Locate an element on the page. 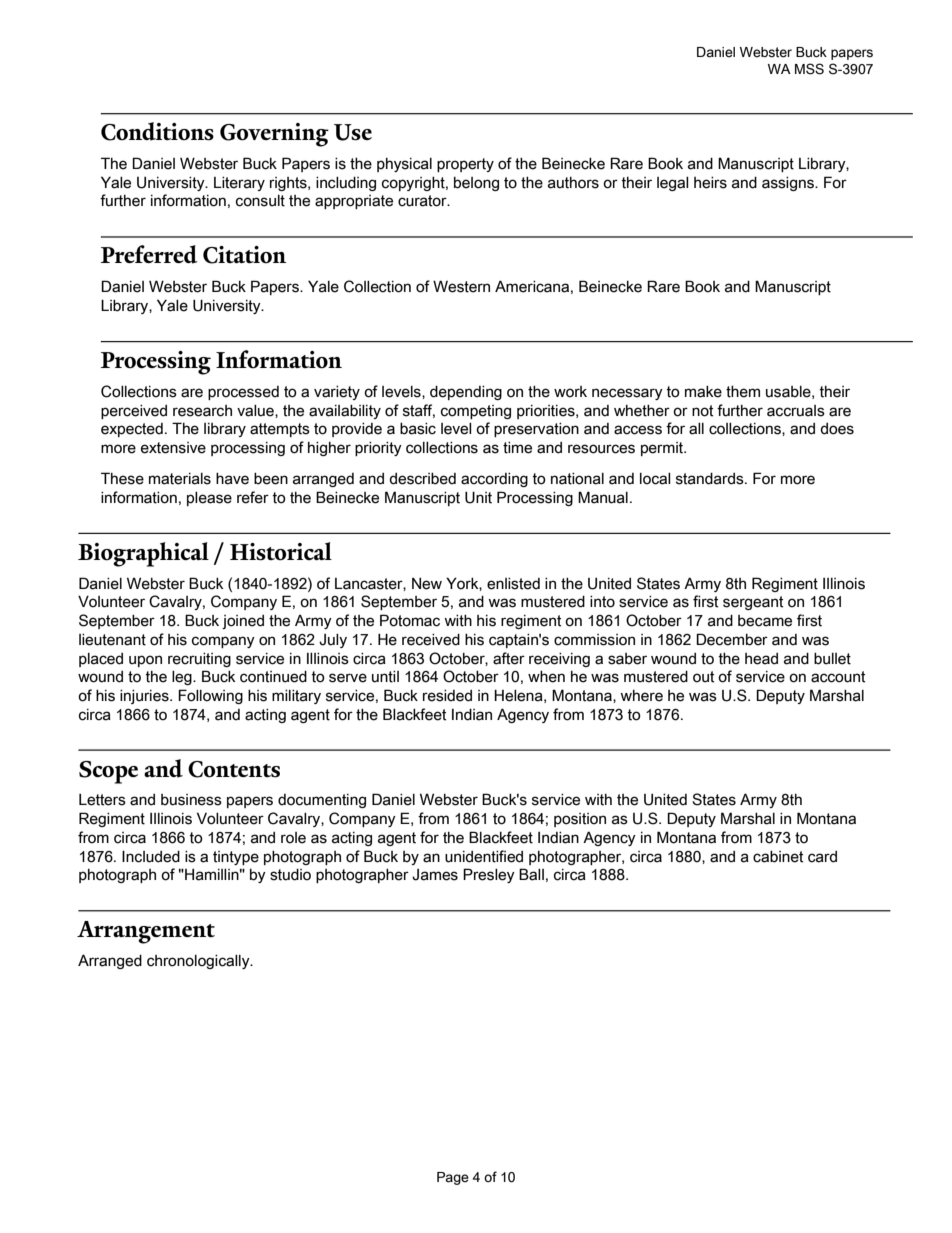 This page has width=952, height=1233. MSS is located at coordinates (809, 69).
